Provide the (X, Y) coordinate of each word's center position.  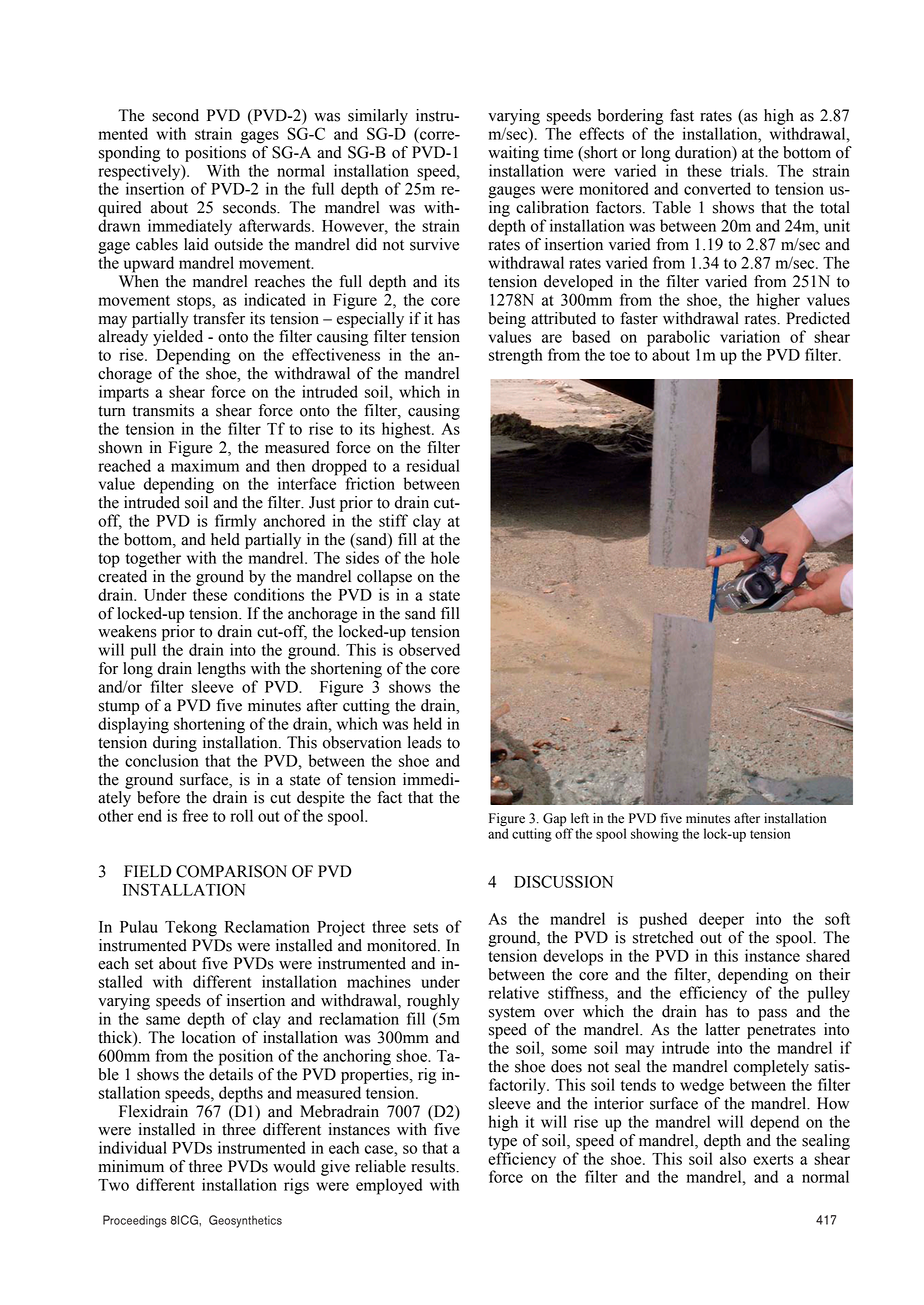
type (502, 1143)
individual (133, 1147)
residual (433, 465)
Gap (555, 821)
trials (748, 170)
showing (655, 835)
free (195, 815)
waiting (513, 154)
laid (196, 244)
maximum (205, 465)
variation (750, 336)
